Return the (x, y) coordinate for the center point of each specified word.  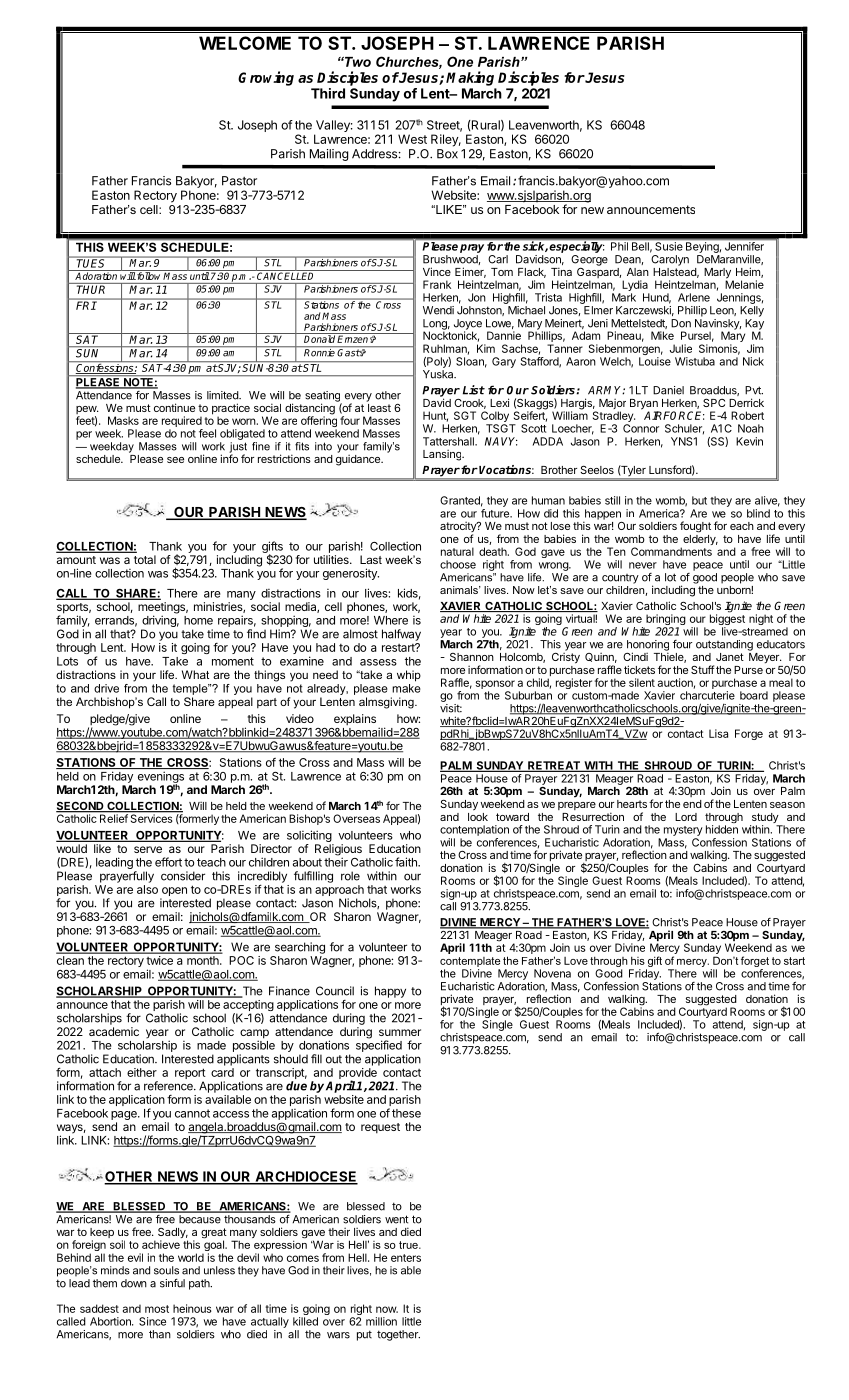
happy (390, 992)
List (474, 390)
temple (191, 689)
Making (470, 78)
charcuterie (707, 695)
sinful (172, 1283)
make (406, 688)
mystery (683, 831)
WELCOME (245, 43)
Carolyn (669, 259)
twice (160, 960)
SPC (714, 402)
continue (174, 407)
